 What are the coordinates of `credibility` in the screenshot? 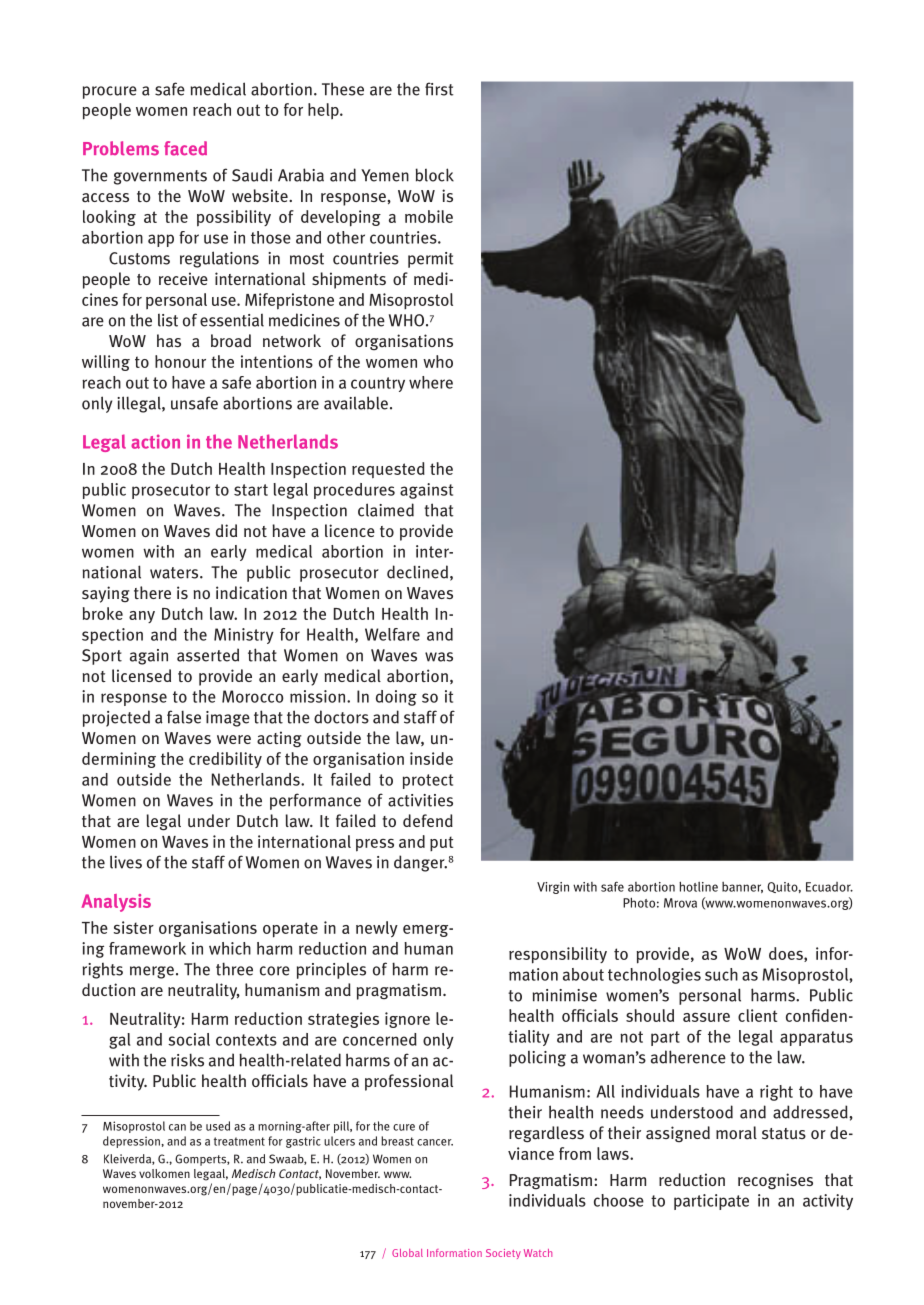 It's located at (225, 760).
